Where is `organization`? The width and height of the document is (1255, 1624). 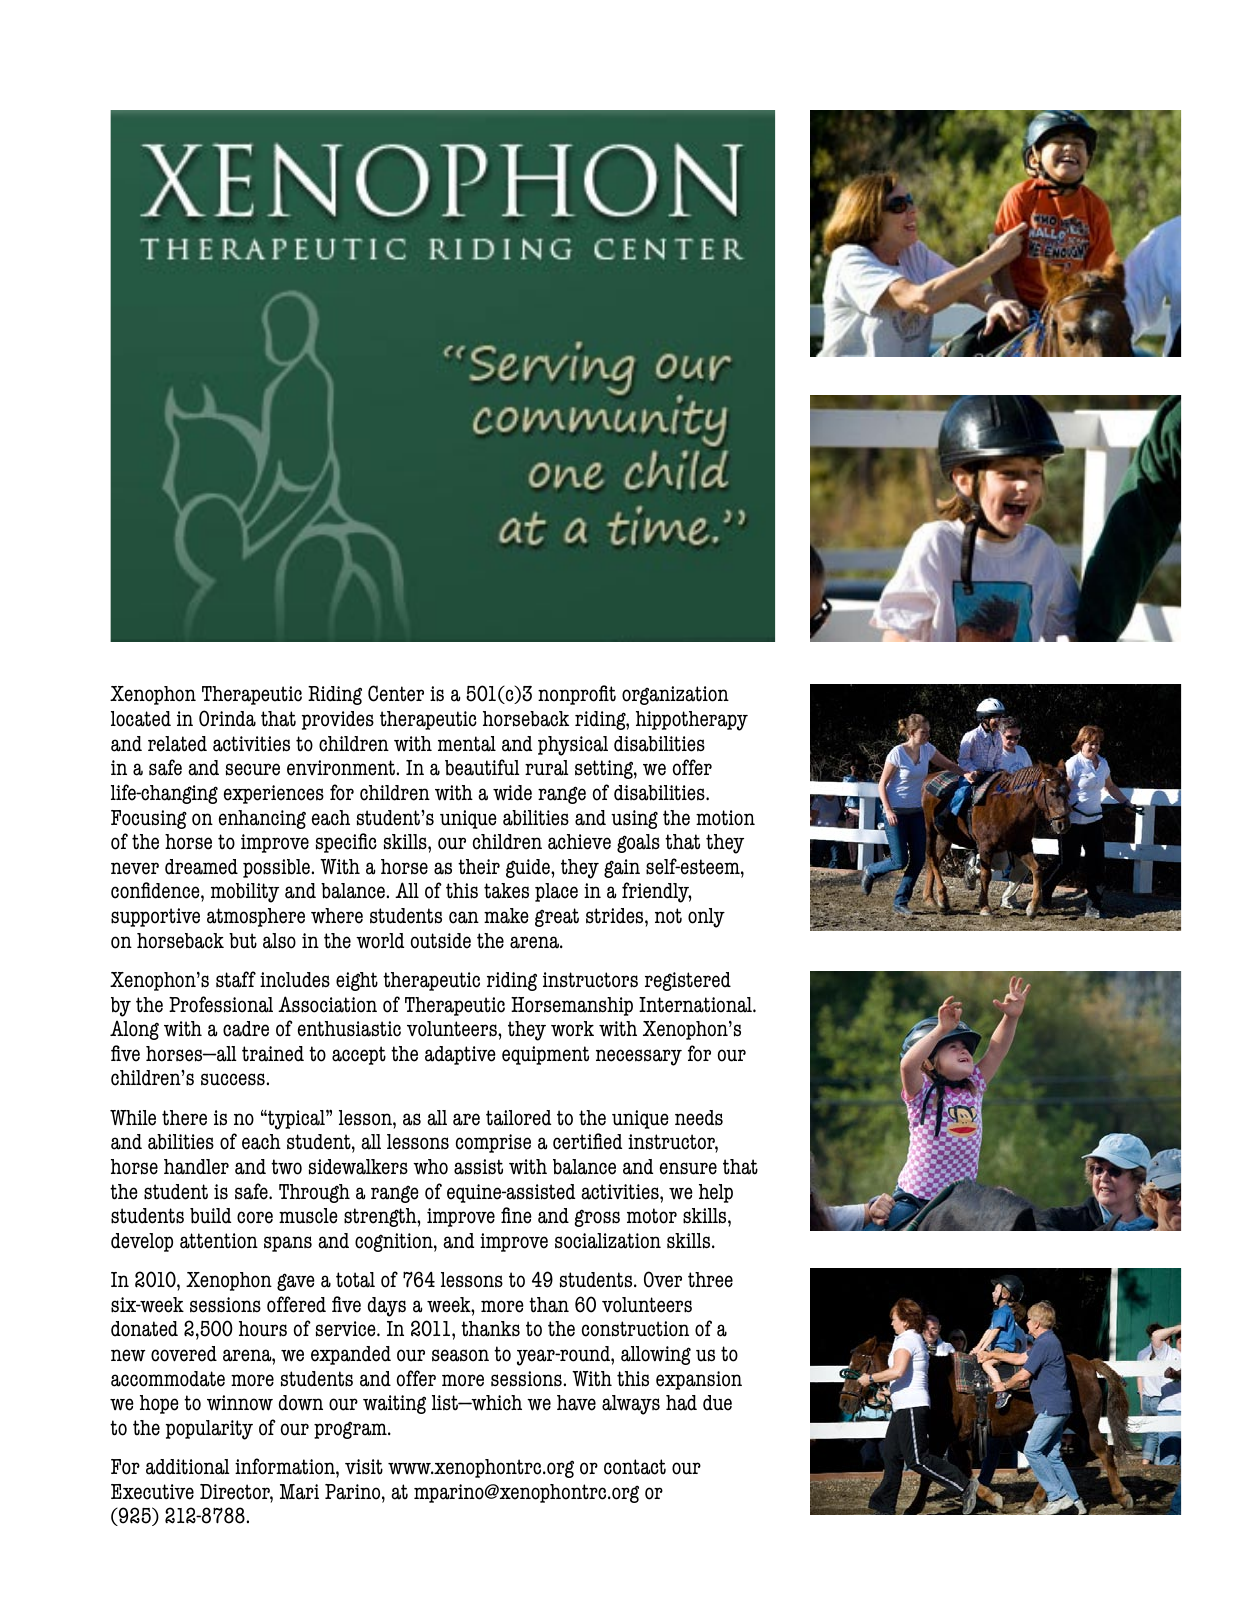 organization is located at coordinates (675, 695).
